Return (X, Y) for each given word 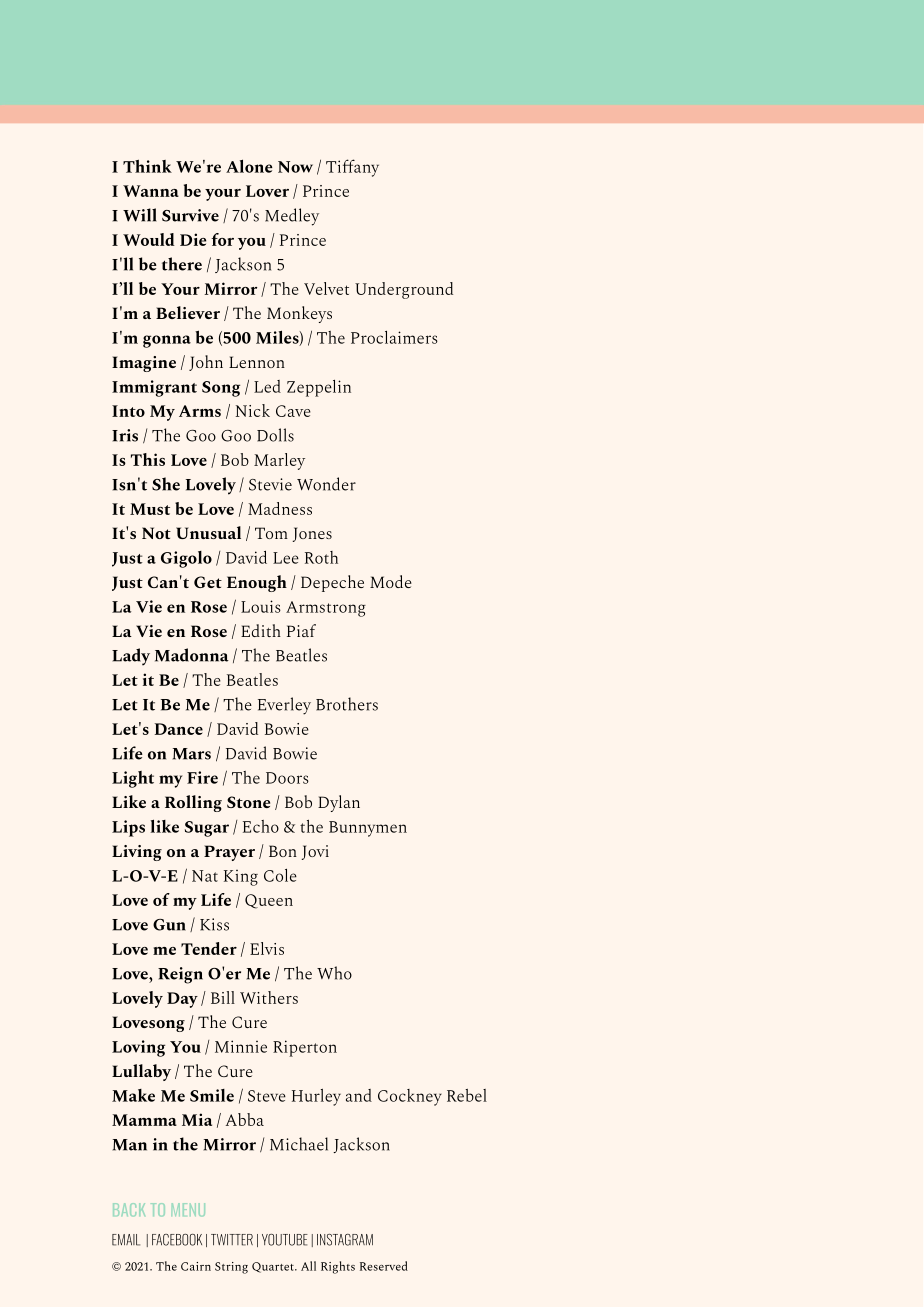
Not (156, 533)
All (308, 1266)
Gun (169, 925)
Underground (404, 290)
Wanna (151, 191)
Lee (286, 558)
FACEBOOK (177, 1240)
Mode (391, 581)
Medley (292, 217)
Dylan (339, 803)
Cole (280, 875)
